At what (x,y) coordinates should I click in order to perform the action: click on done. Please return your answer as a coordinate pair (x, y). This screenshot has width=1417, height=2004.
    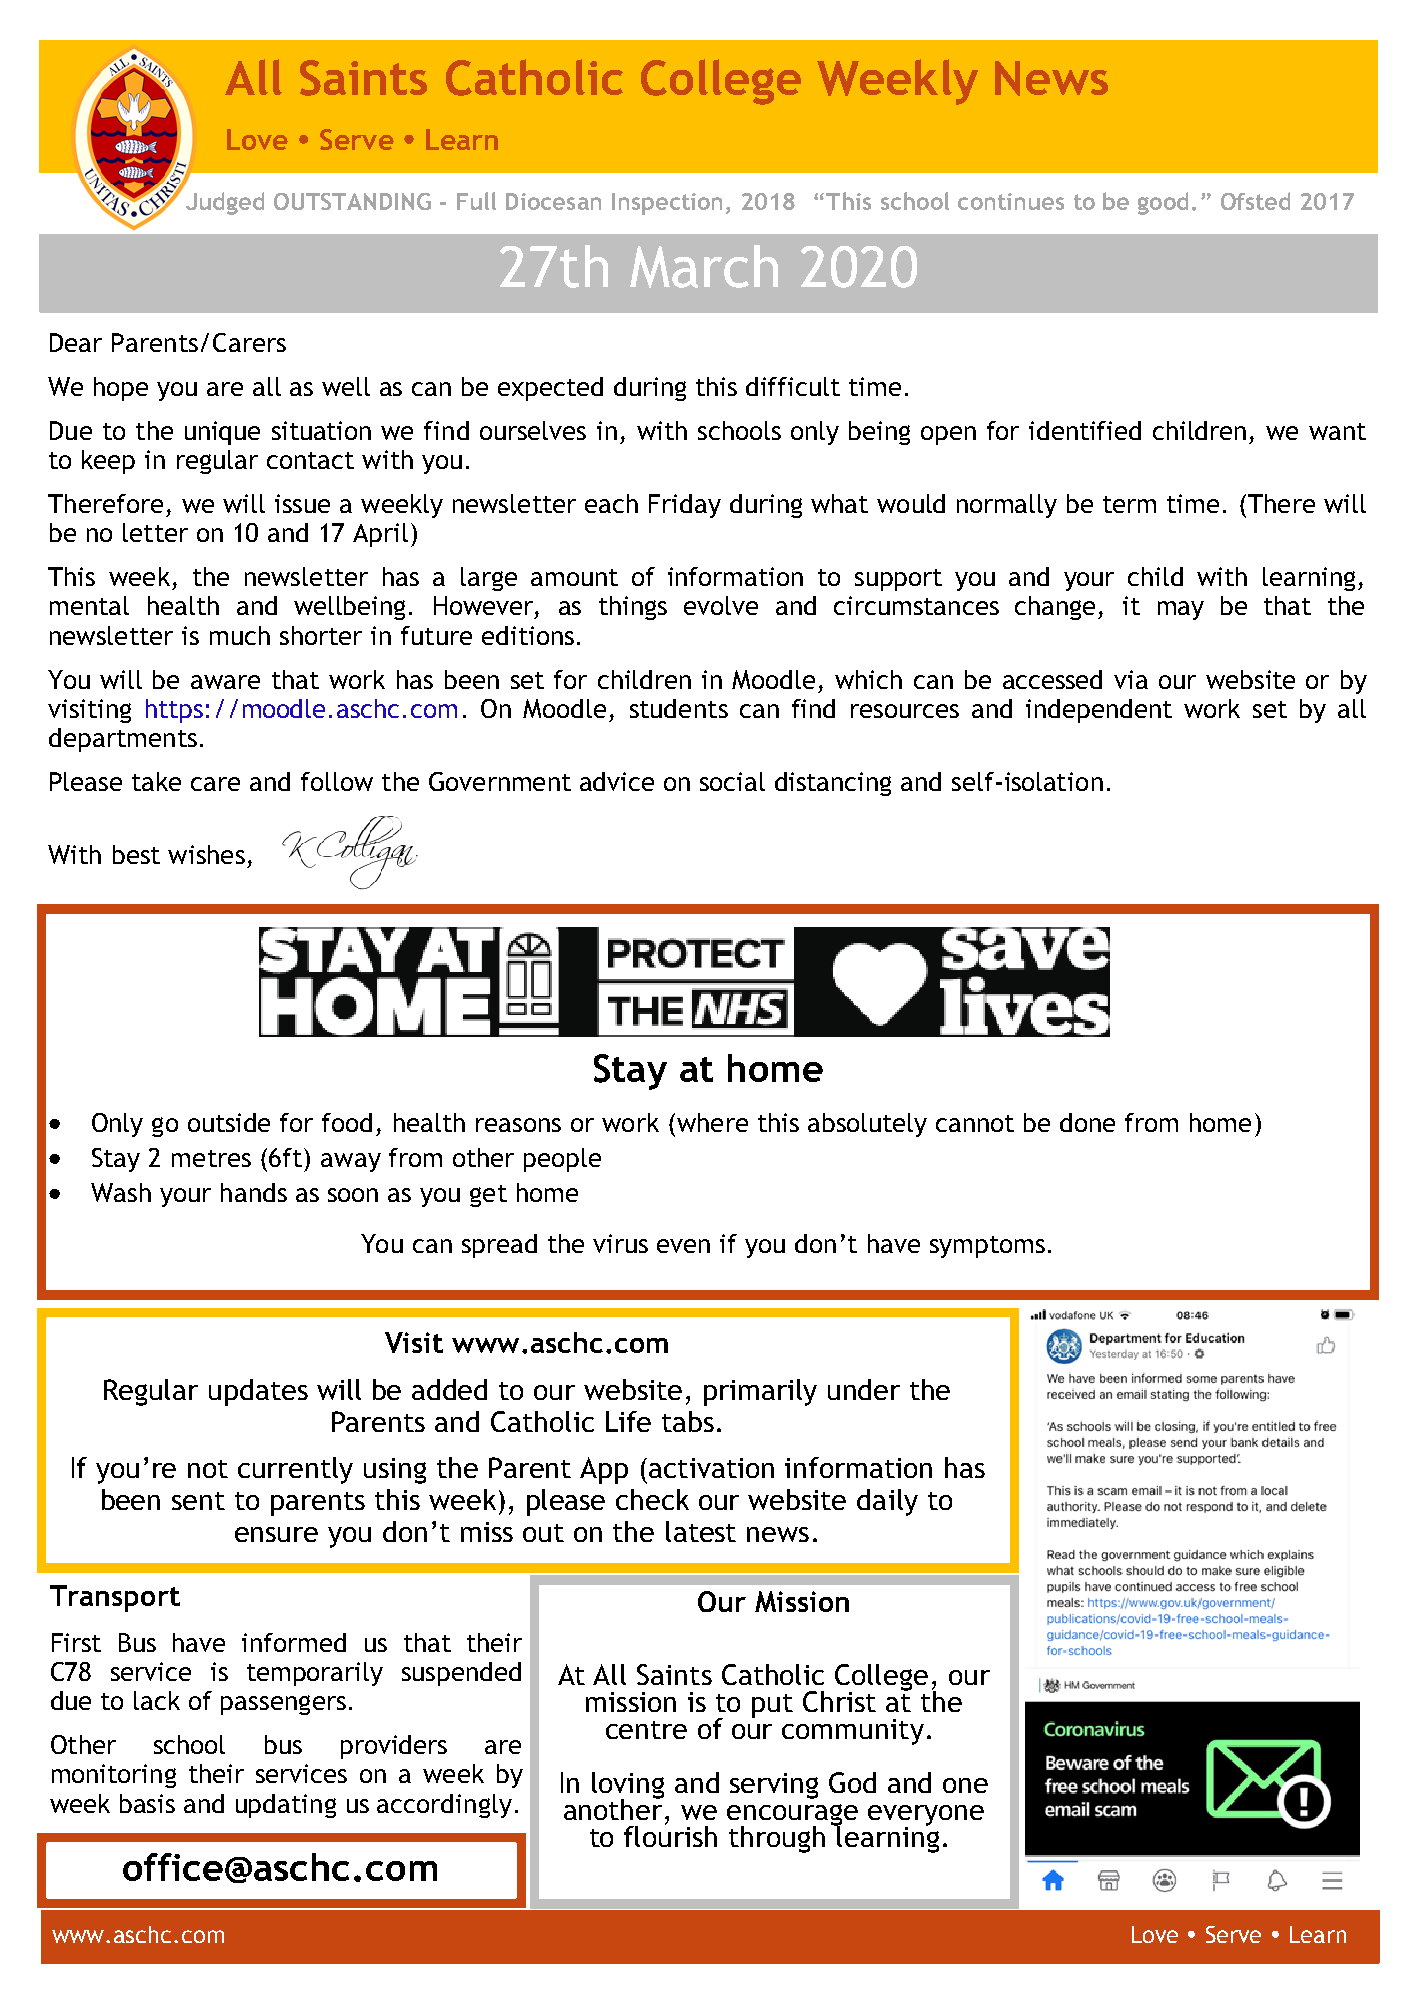
    Looking at the image, I should click on (1087, 1122).
